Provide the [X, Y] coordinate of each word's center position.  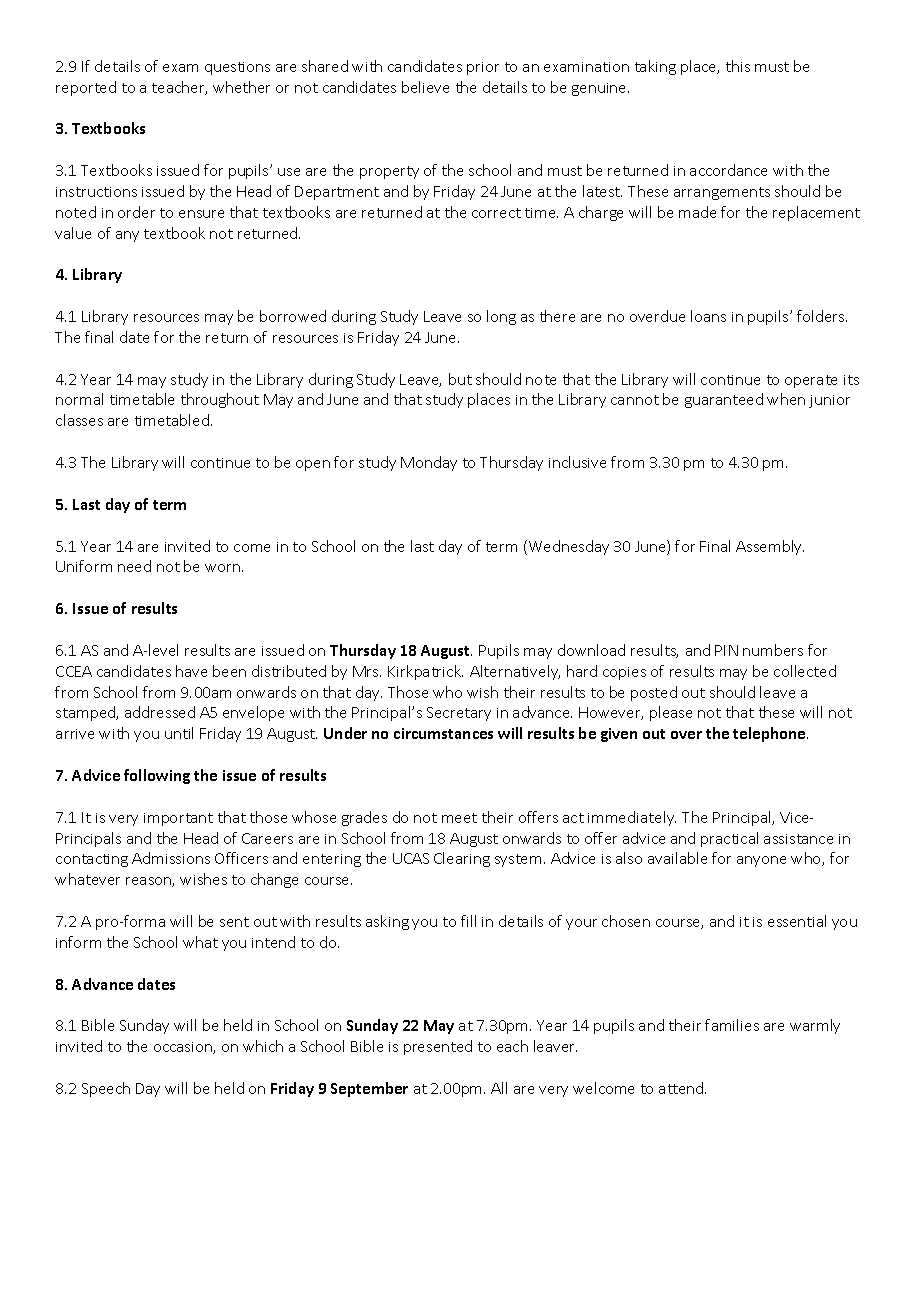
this [738, 66]
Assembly [770, 547]
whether [241, 87]
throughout [220, 400]
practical [729, 839]
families [732, 1025]
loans [708, 316]
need [134, 566]
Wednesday [567, 547]
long [501, 317]
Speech [106, 1089]
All [499, 1088]
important [178, 819]
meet [459, 818]
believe [425, 87]
